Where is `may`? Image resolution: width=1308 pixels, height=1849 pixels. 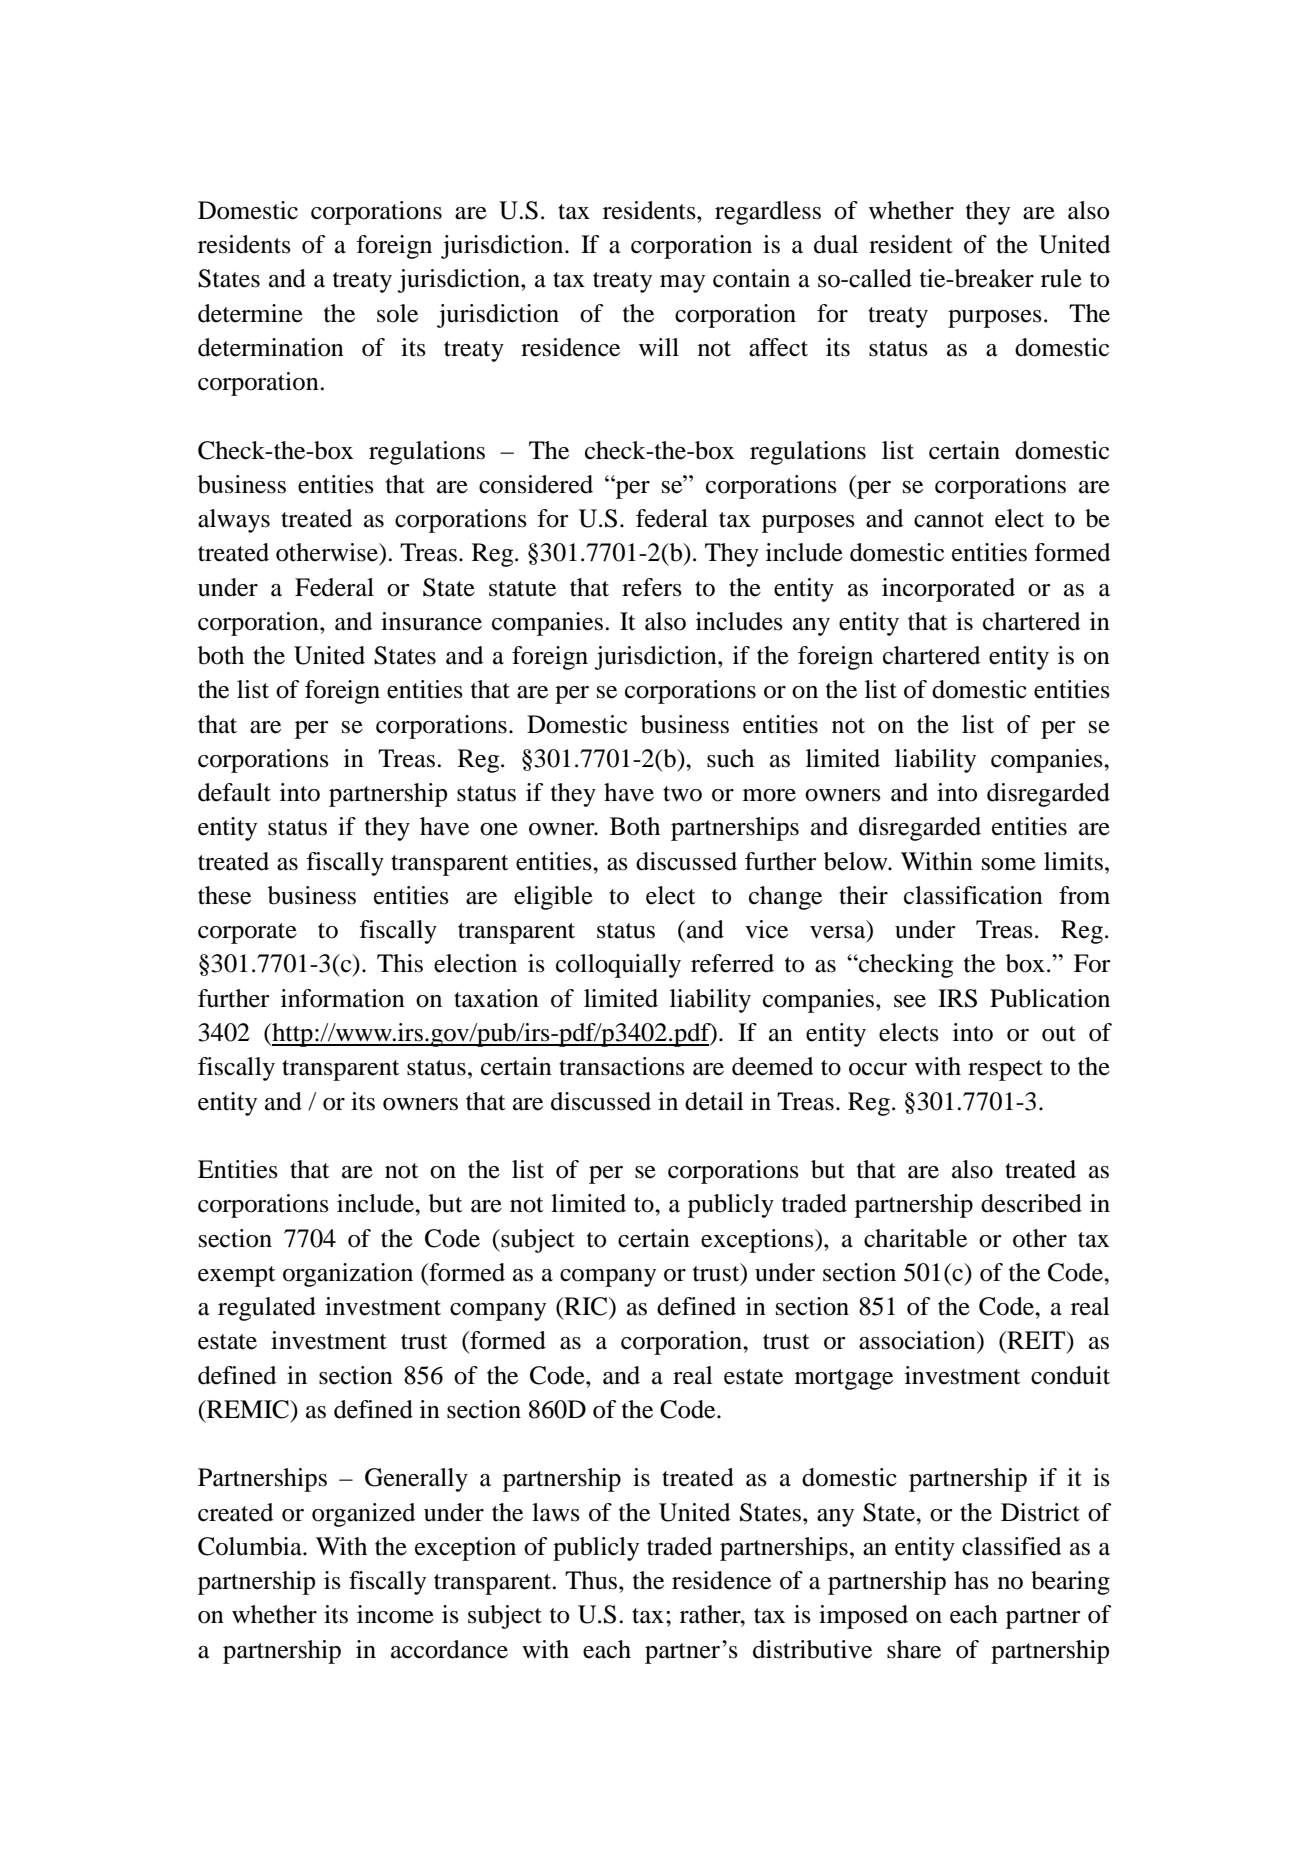 may is located at coordinates (682, 284).
